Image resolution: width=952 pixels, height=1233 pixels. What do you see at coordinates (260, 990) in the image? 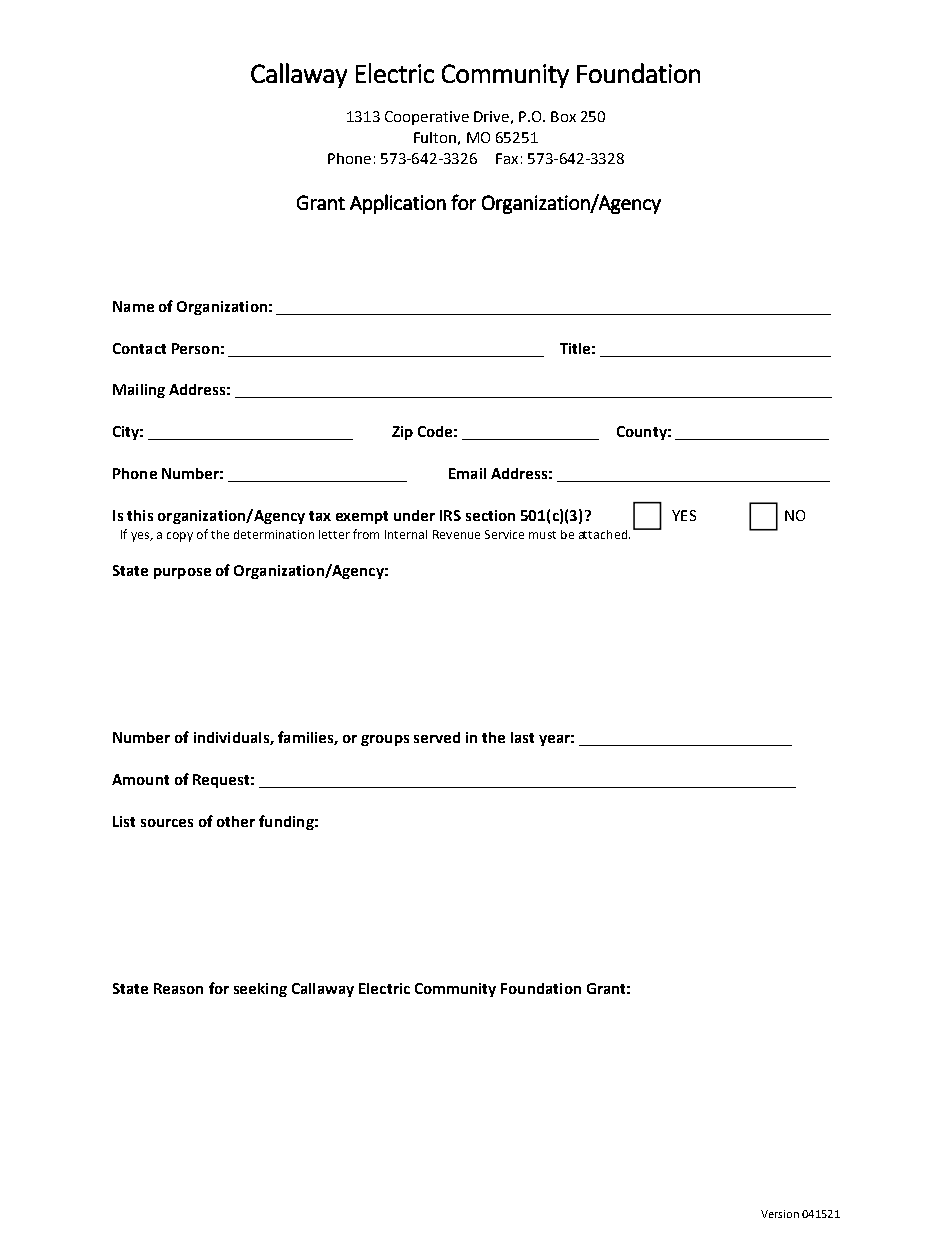
I see `seeking` at bounding box center [260, 990].
